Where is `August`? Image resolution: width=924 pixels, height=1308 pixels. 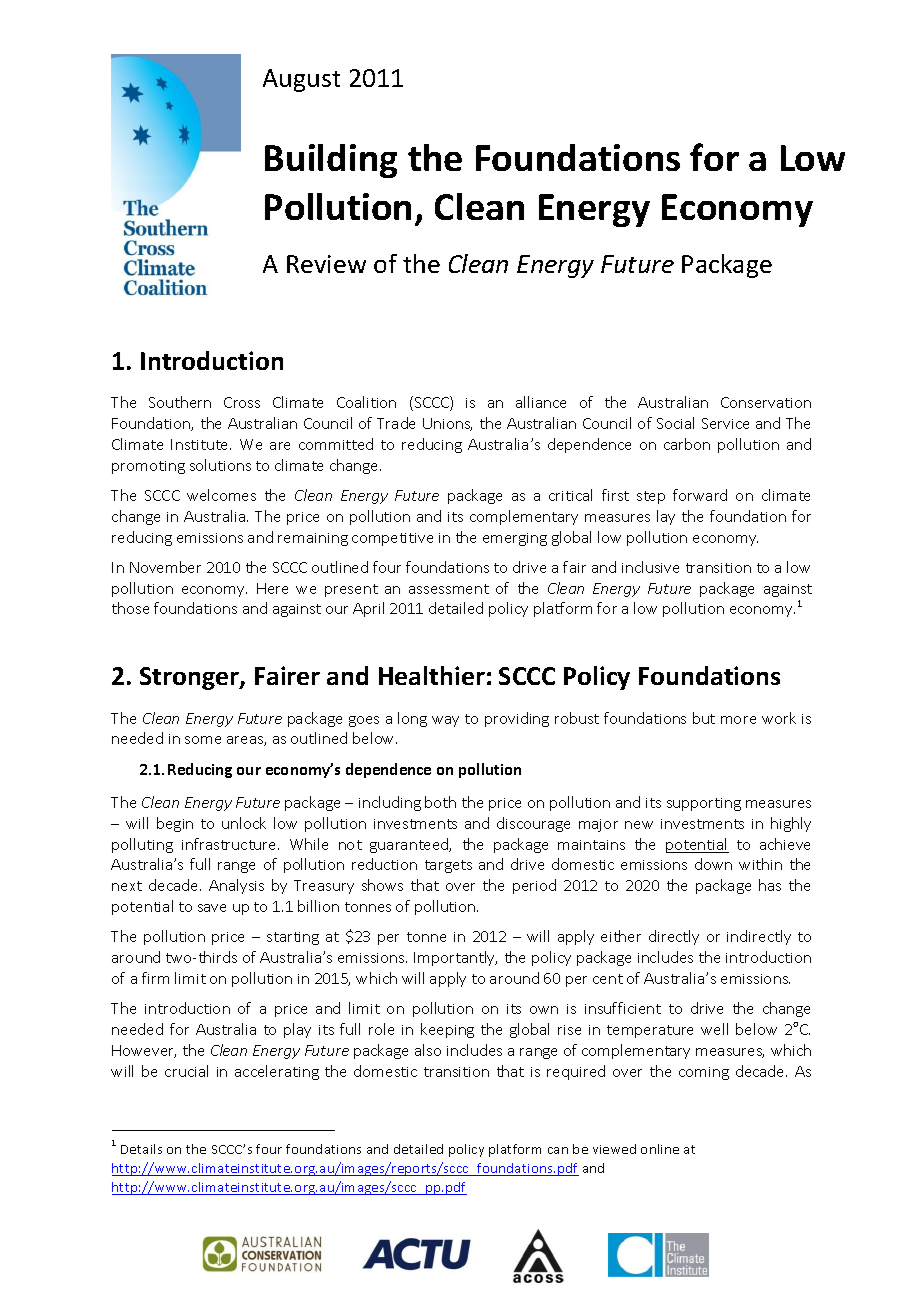 August is located at coordinates (301, 80).
